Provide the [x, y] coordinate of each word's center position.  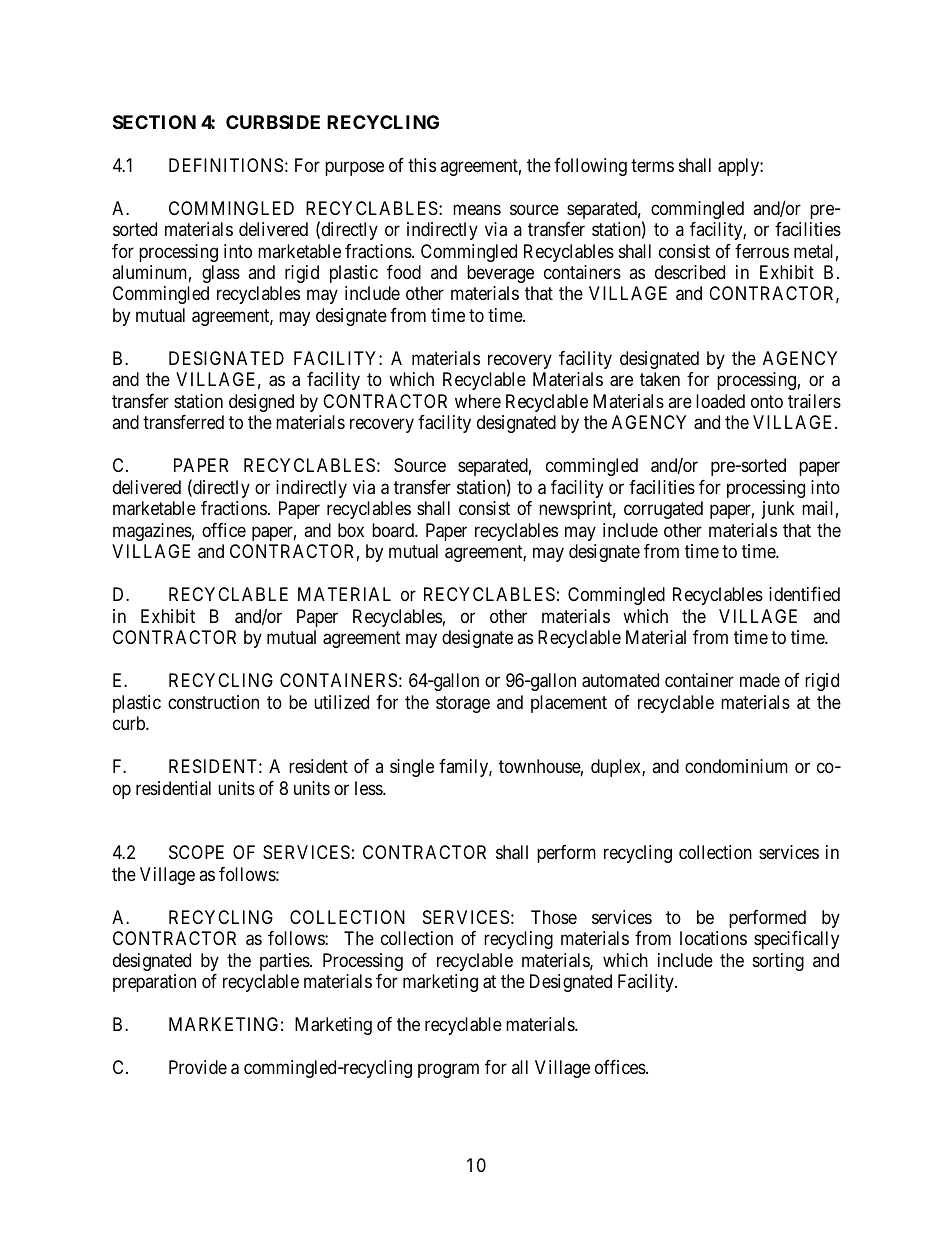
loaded [720, 401]
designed [261, 403]
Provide [198, 1067]
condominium [736, 766]
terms [652, 165]
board [394, 530]
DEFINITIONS [226, 165]
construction [213, 702]
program [448, 1070]
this [422, 165]
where [478, 401]
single [412, 768]
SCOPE [196, 852]
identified [804, 594]
